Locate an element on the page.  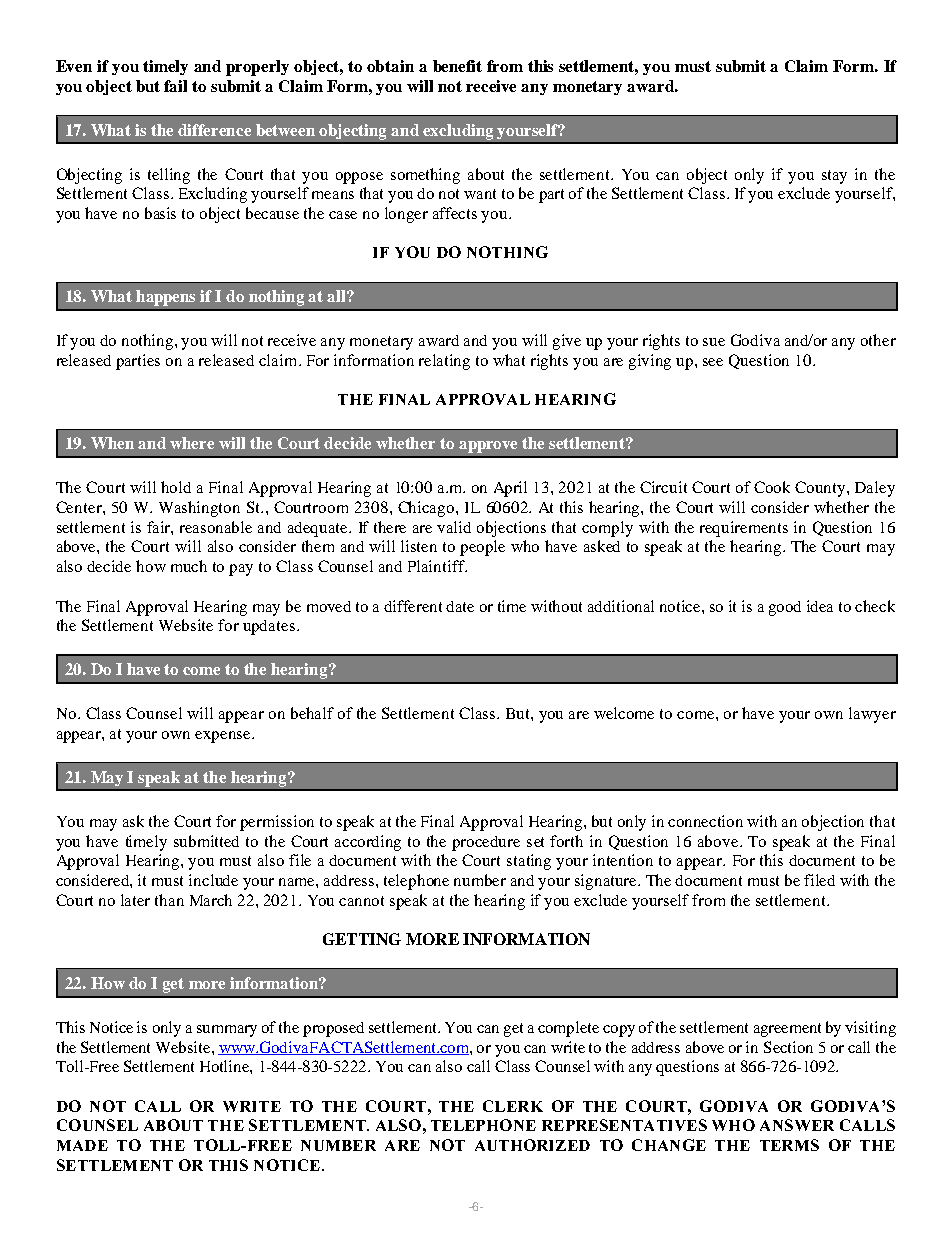
approve is located at coordinates (488, 447).
